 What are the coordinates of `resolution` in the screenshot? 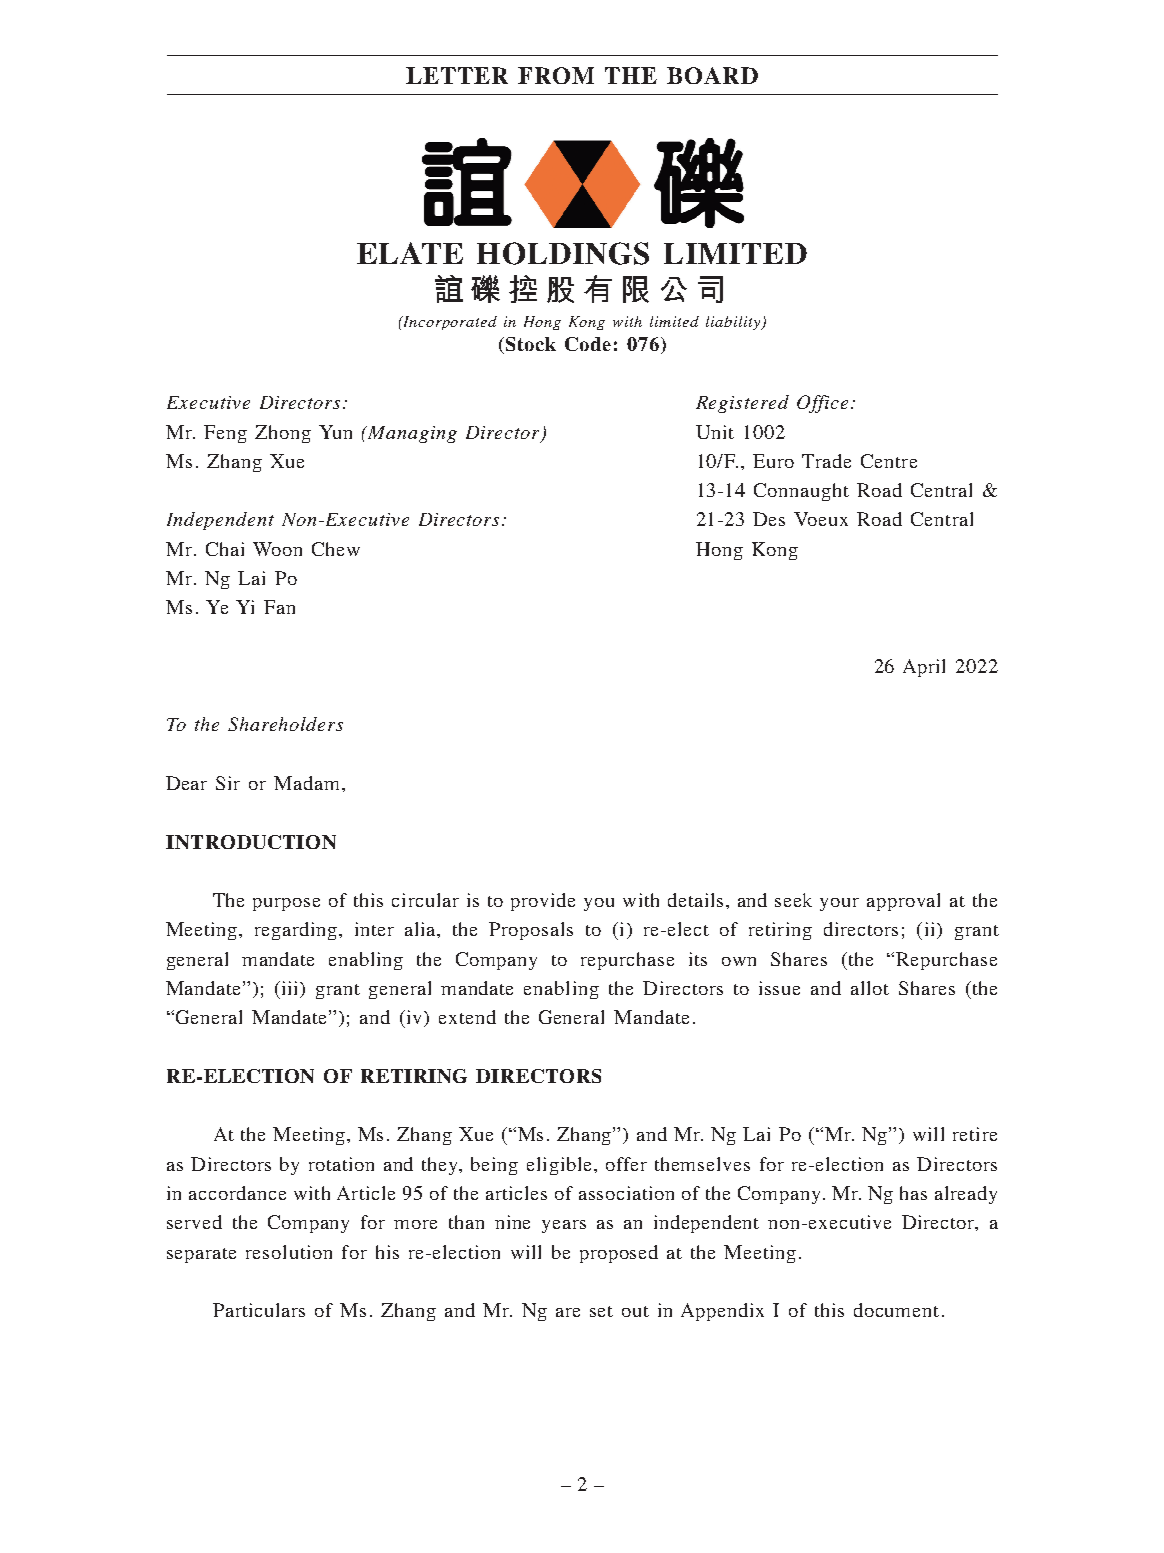 It's located at (289, 1252).
